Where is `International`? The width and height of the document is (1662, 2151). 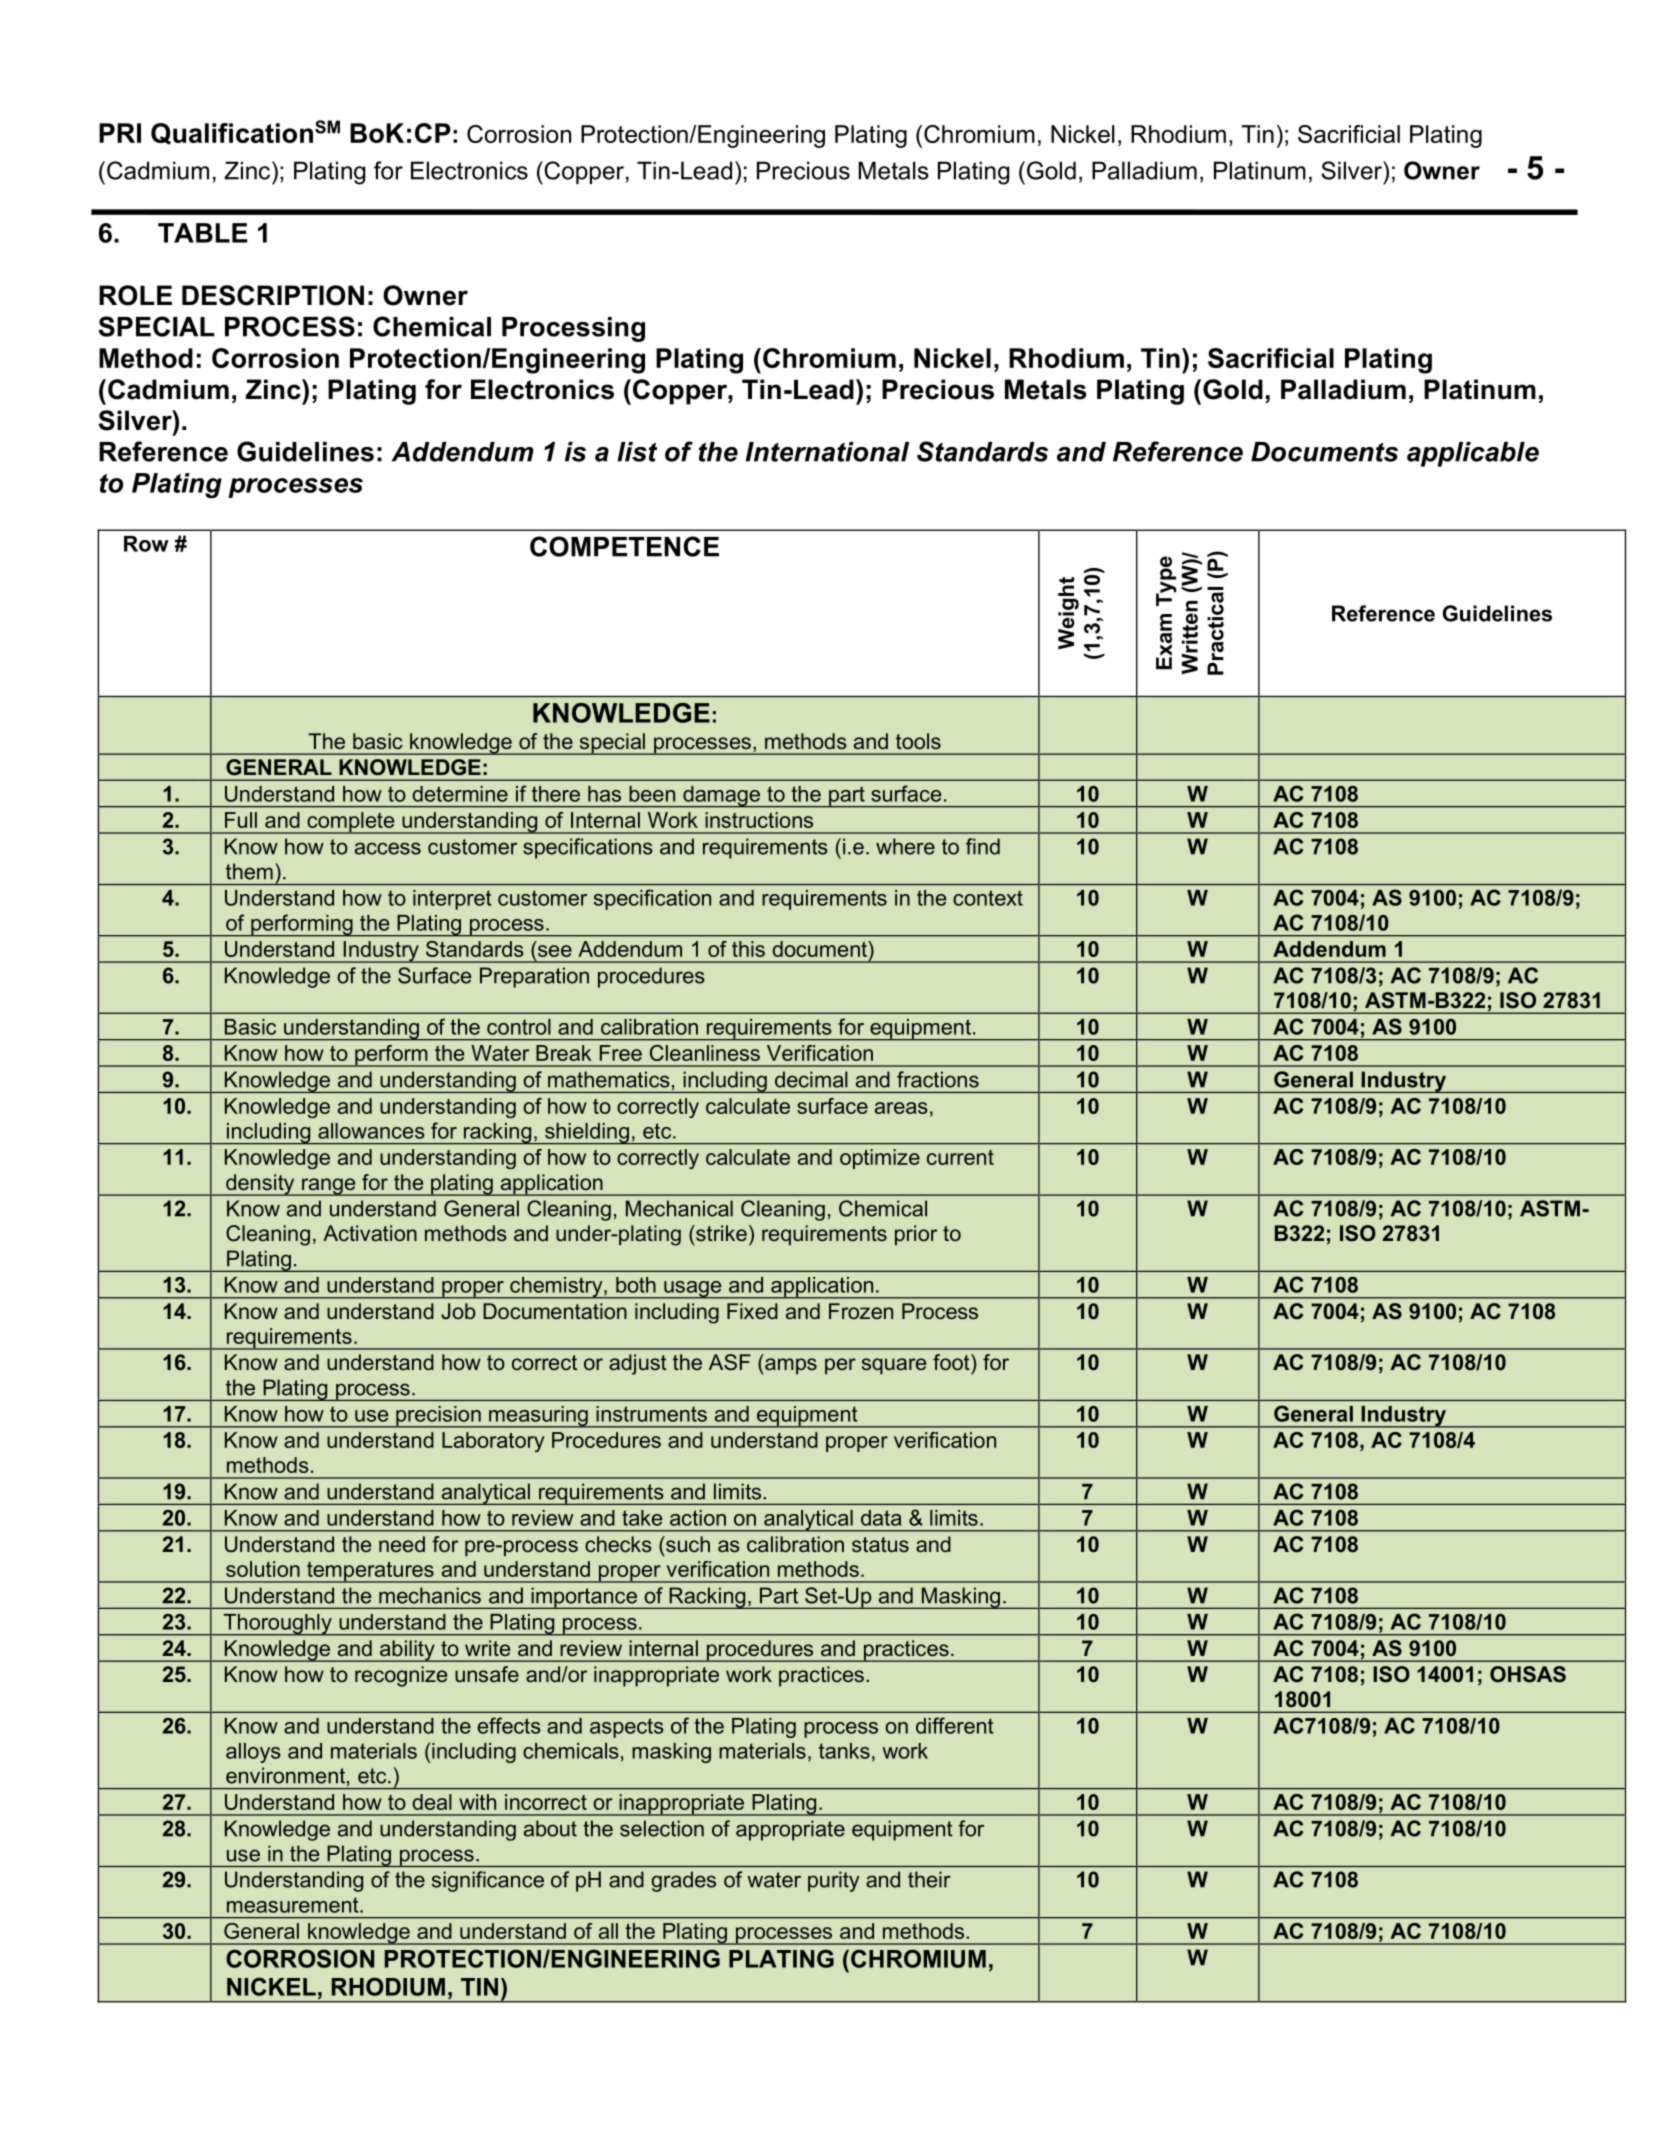 International is located at coordinates (827, 452).
